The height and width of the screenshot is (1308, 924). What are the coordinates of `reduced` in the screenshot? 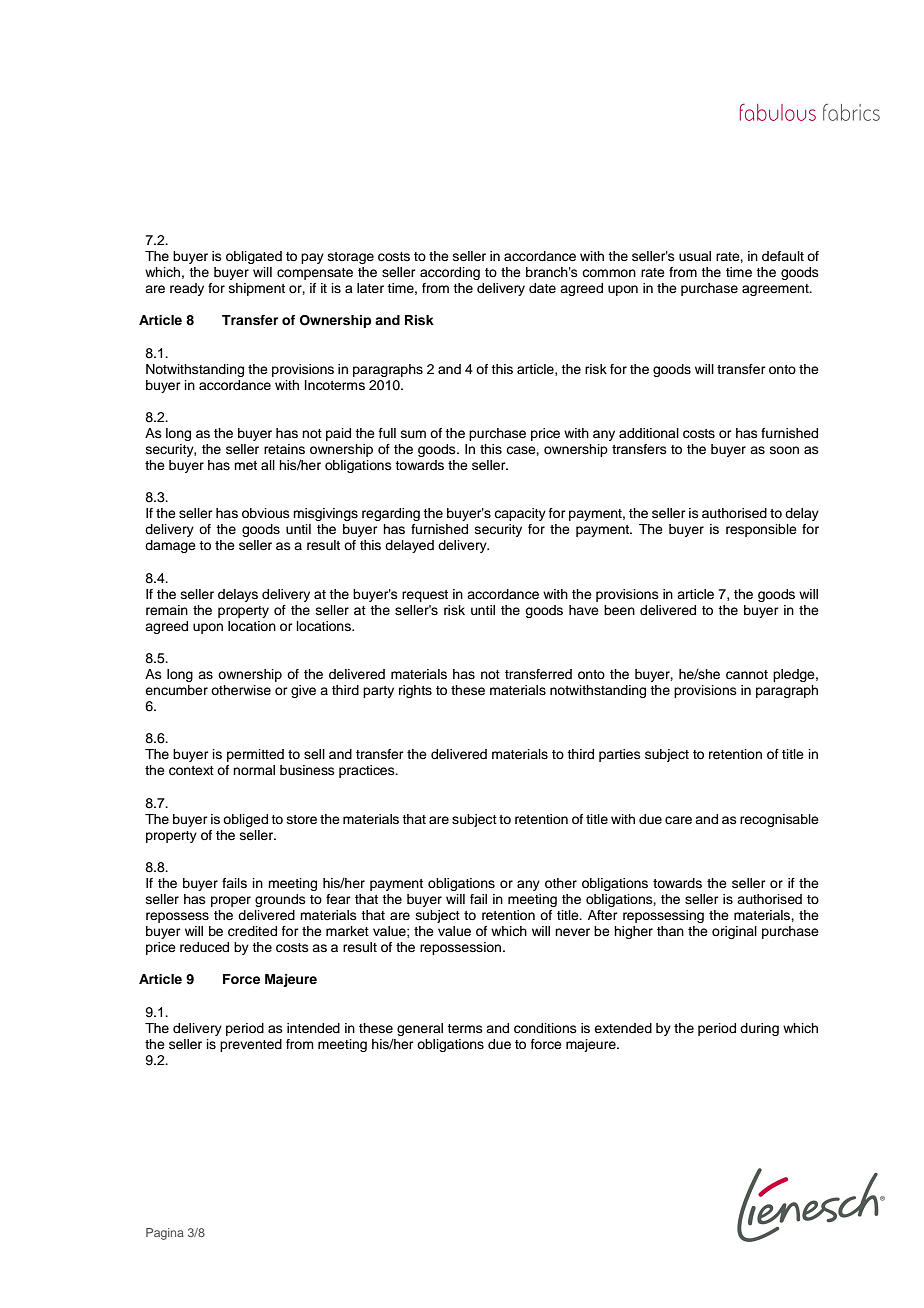 It's located at (204, 947).
